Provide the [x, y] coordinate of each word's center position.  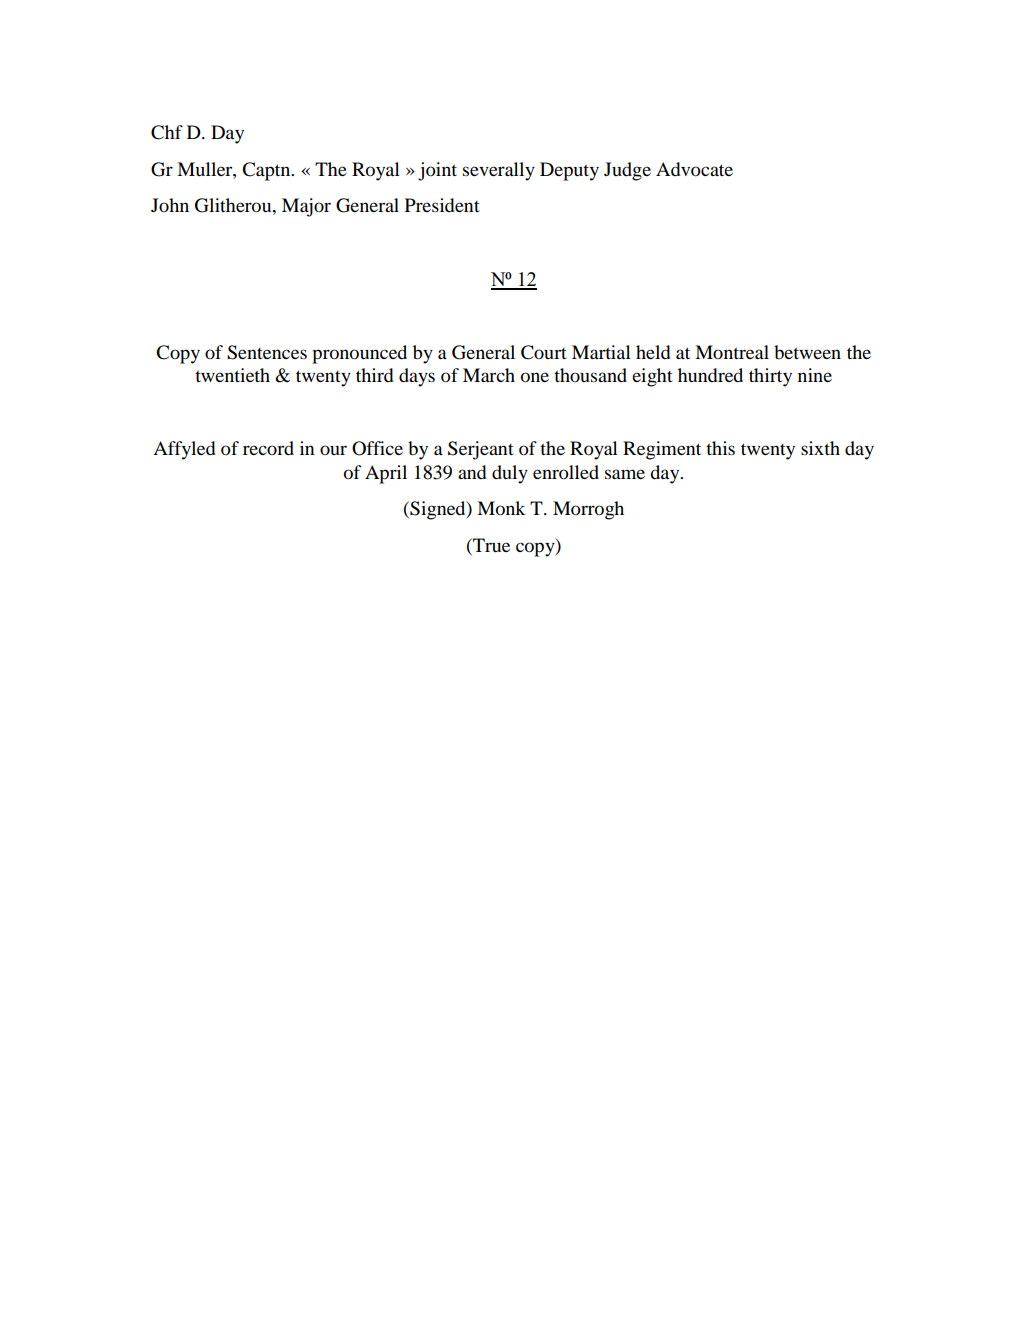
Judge [627, 171]
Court [544, 352]
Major [306, 207]
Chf [167, 132]
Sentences [267, 352]
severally [499, 171]
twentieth [232, 375]
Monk [501, 508]
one [535, 377]
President [442, 205]
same [625, 474]
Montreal [732, 352]
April [386, 474]
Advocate [694, 169]
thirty [770, 377]
